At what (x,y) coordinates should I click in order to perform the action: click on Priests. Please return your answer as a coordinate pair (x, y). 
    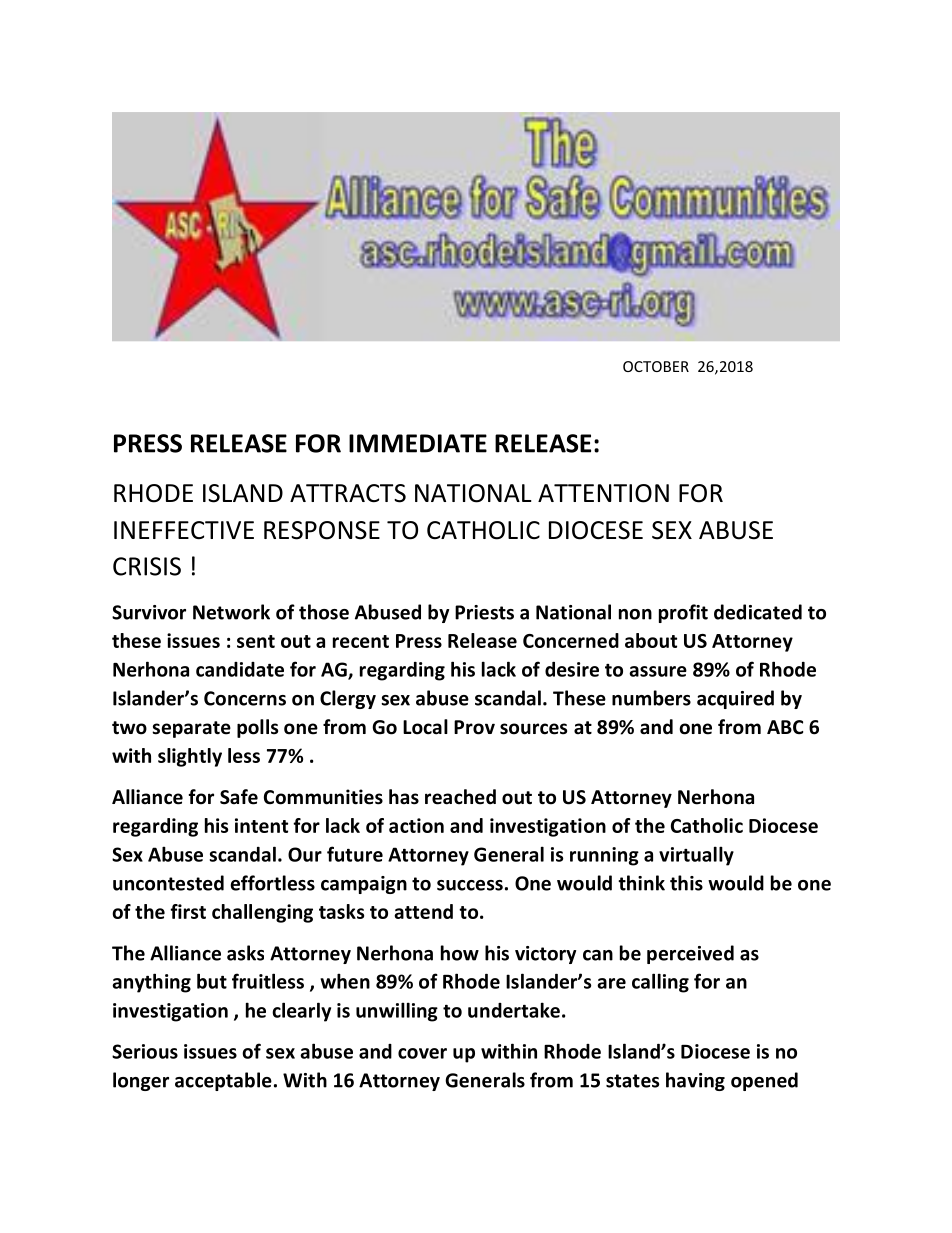
    Looking at the image, I should click on (484, 612).
